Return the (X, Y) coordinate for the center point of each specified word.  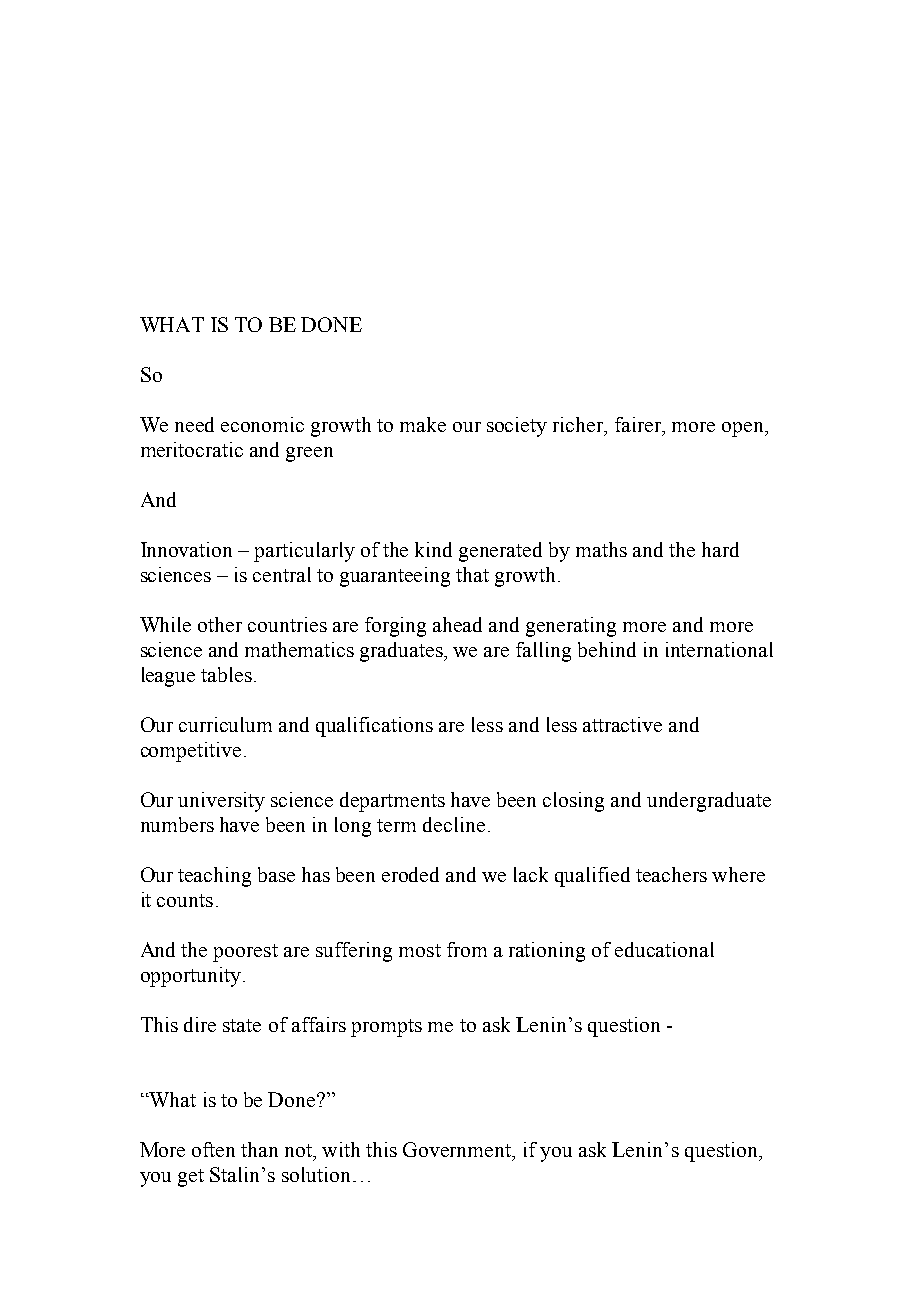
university (221, 802)
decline (454, 824)
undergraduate (709, 802)
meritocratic (192, 449)
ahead (457, 624)
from (467, 949)
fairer (639, 424)
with (341, 1149)
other (220, 624)
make (423, 424)
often (213, 1149)
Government (458, 1151)
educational (664, 949)
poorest (245, 953)
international (719, 649)
